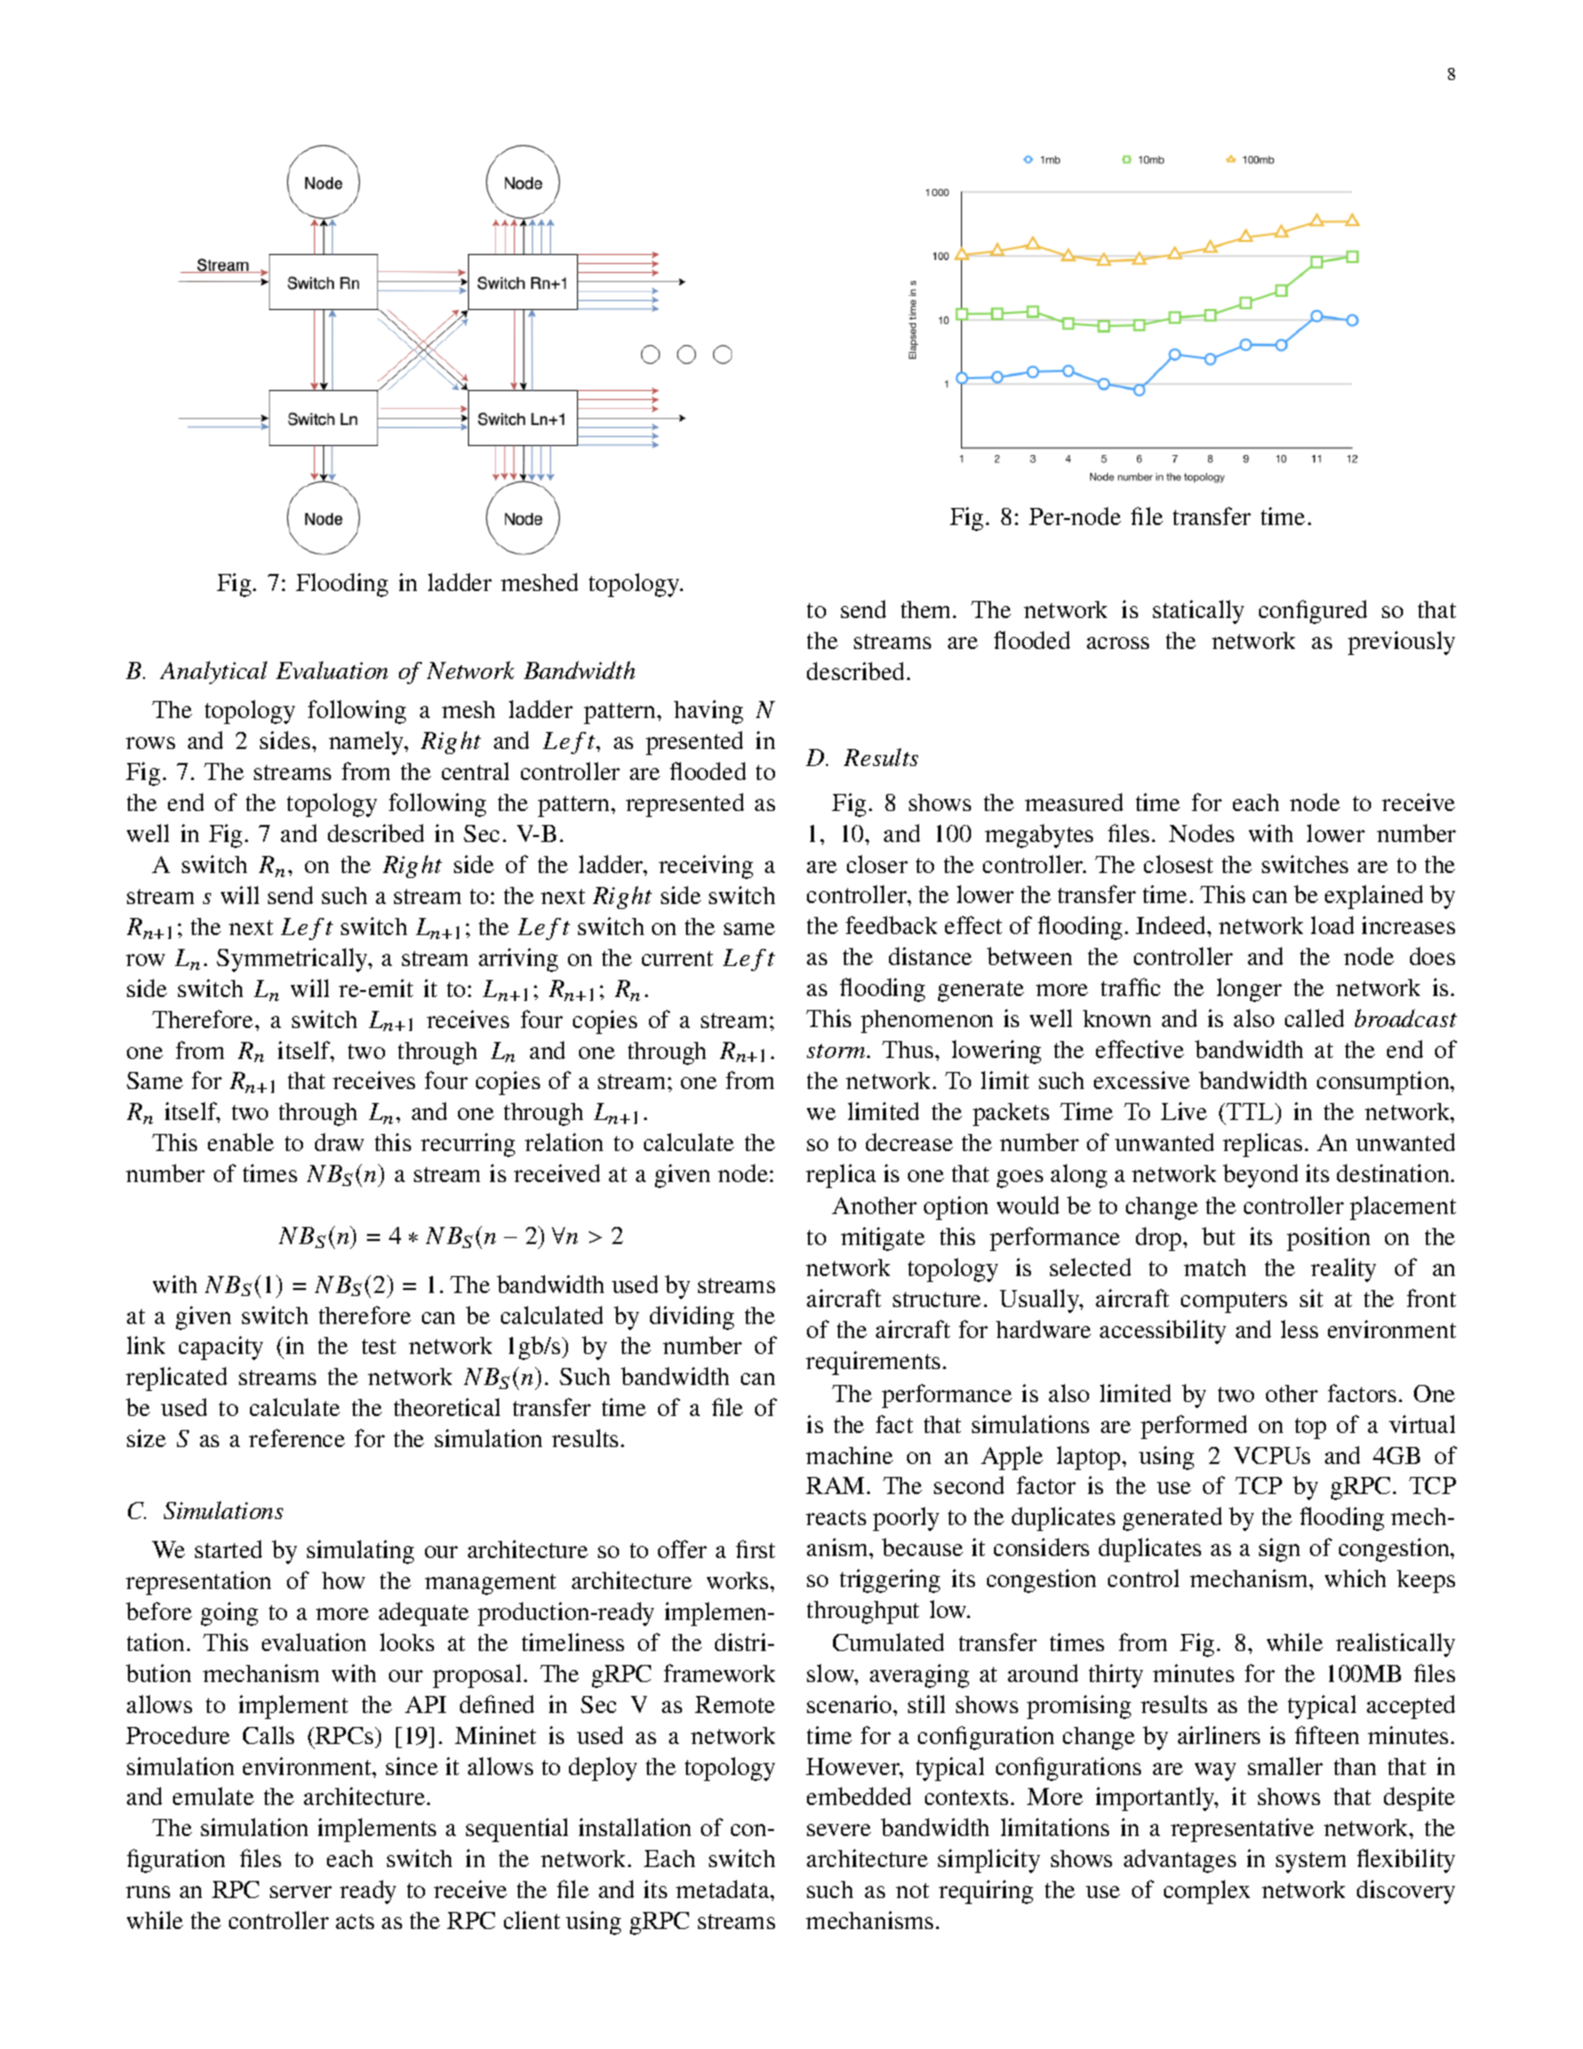  What do you see at coordinates (708, 712) in the document?
I see `having` at bounding box center [708, 712].
